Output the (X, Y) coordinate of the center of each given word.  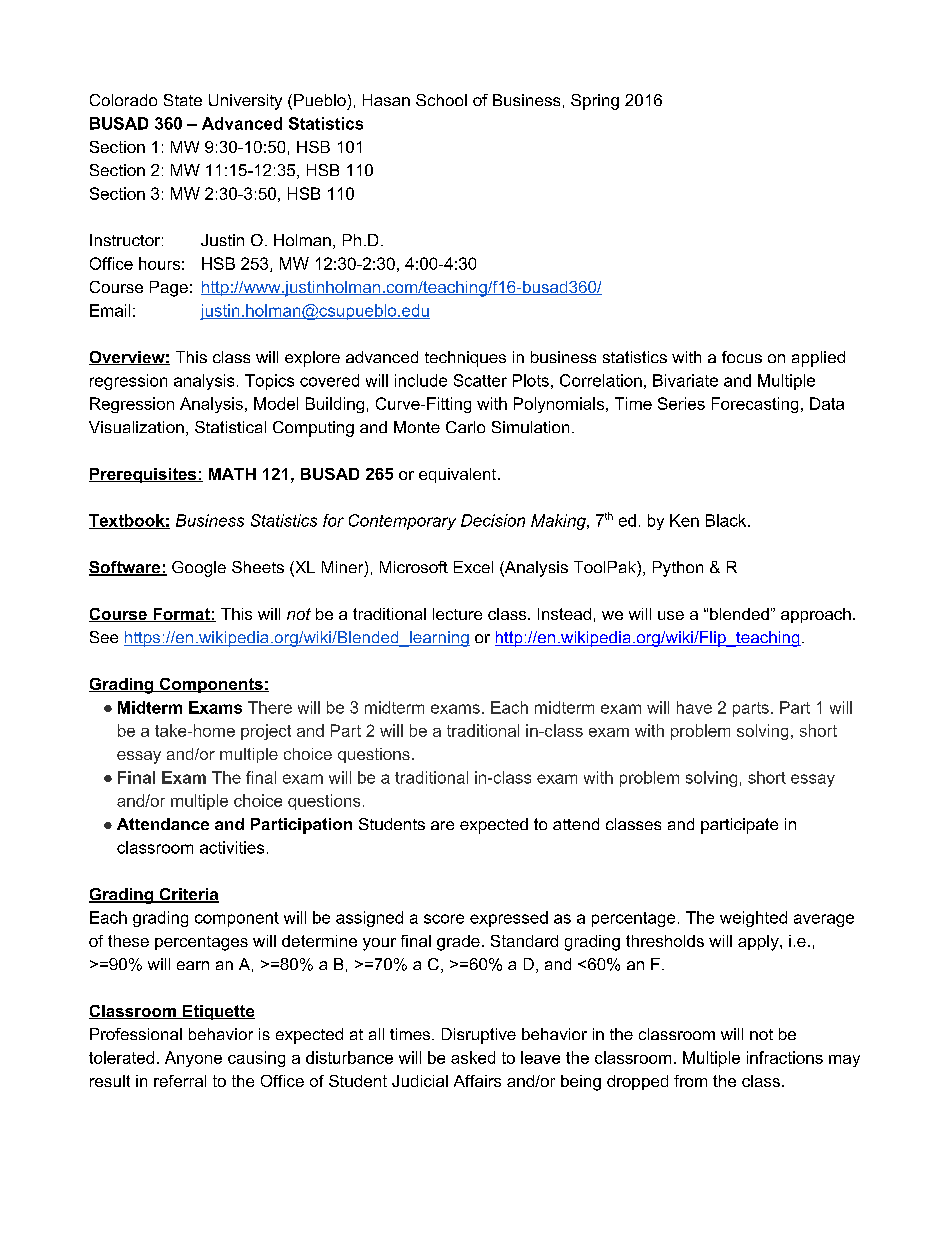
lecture (457, 614)
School (441, 100)
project (266, 732)
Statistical (230, 427)
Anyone (193, 1059)
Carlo (465, 427)
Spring (595, 102)
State (183, 100)
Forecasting (755, 405)
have (694, 707)
